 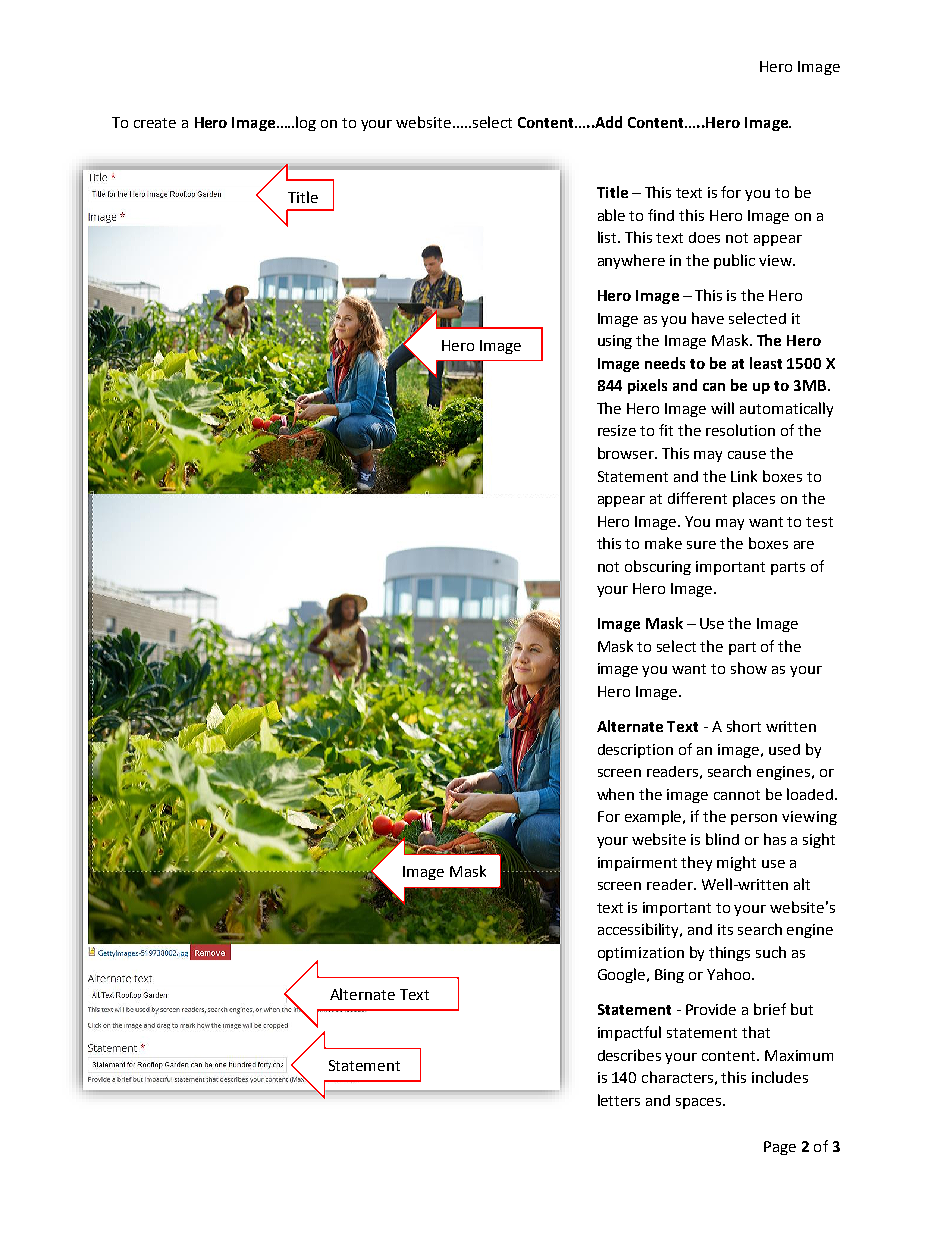 I want to click on show, so click(x=749, y=668).
